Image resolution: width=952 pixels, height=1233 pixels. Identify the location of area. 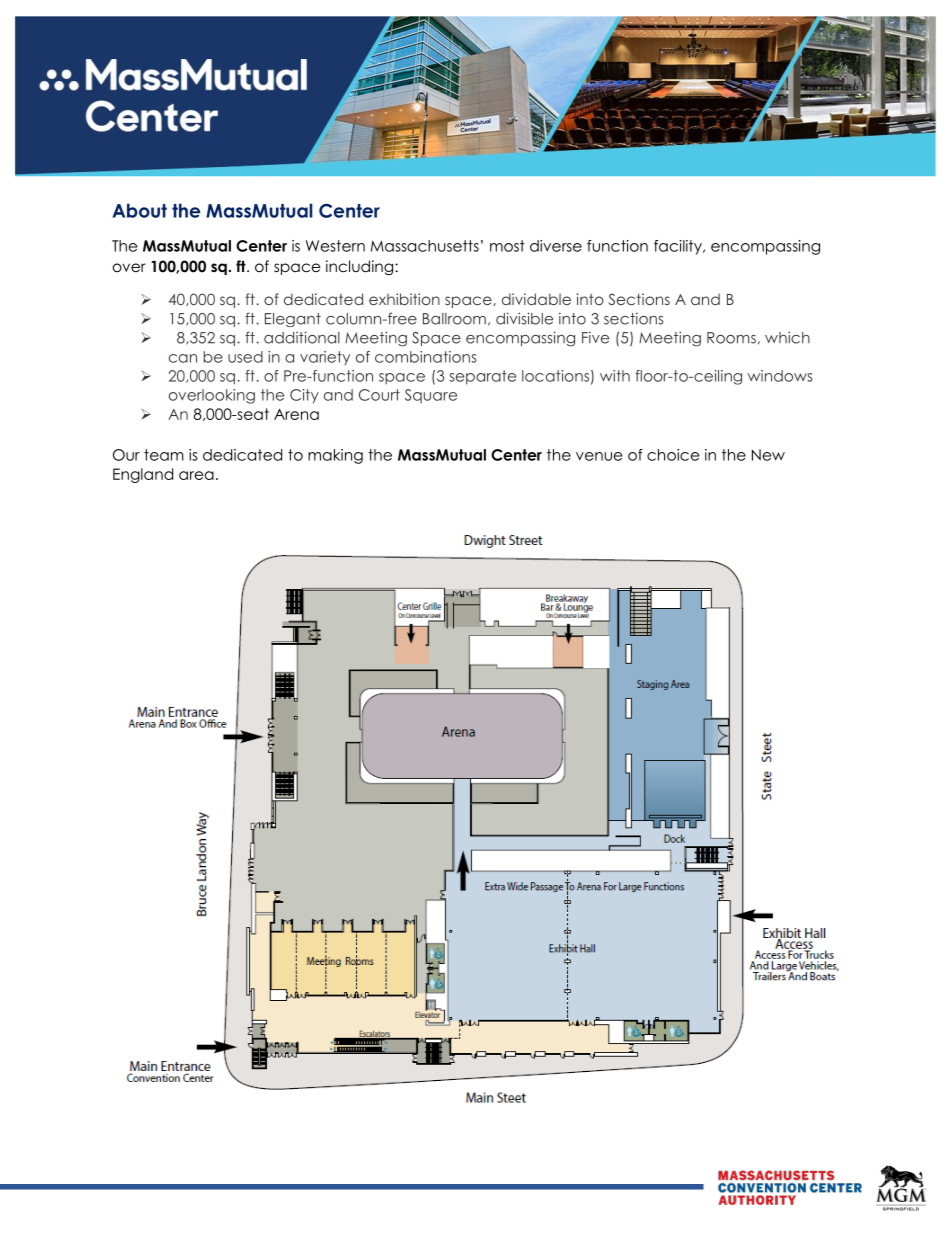
(196, 475).
